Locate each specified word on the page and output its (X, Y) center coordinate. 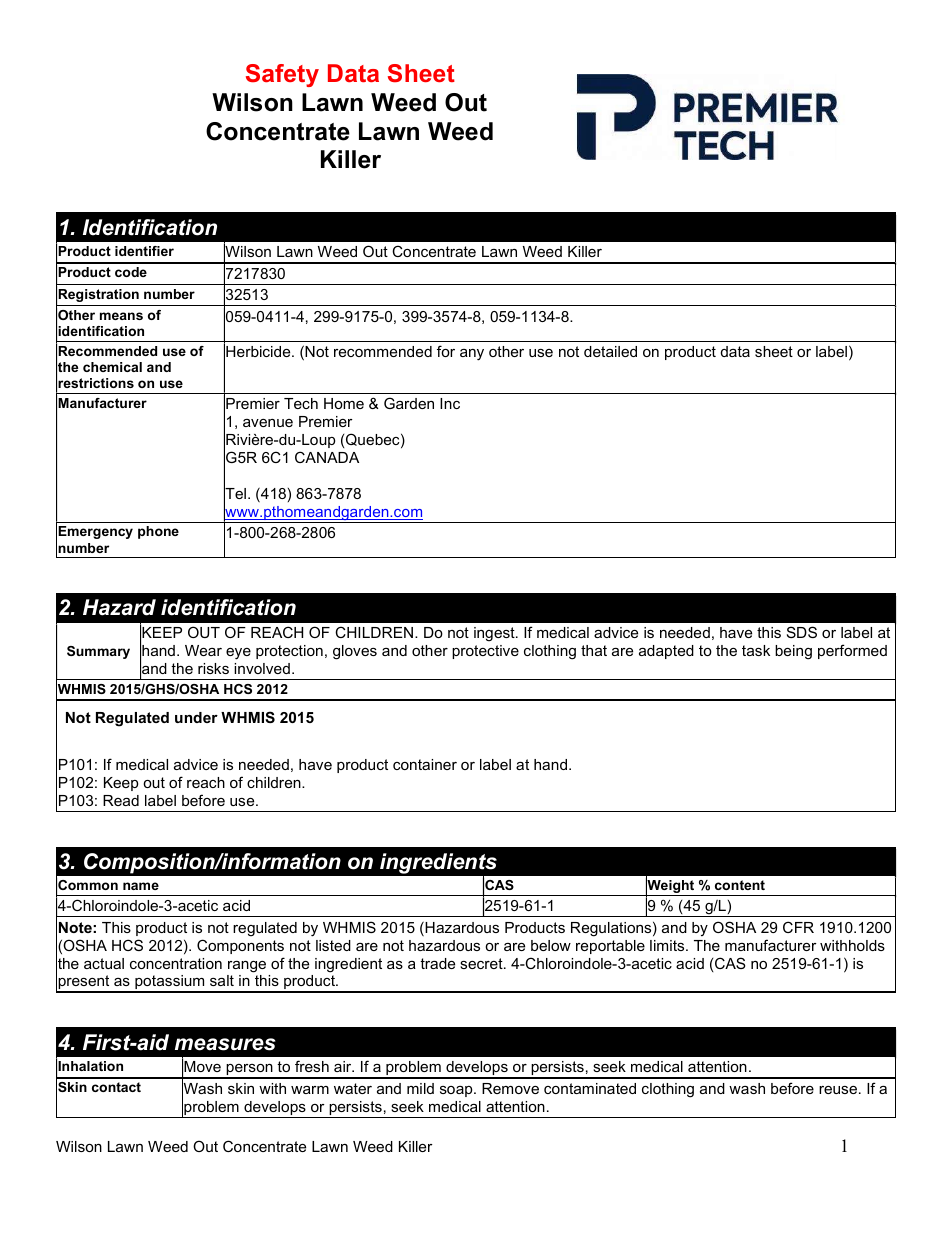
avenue (268, 423)
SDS (802, 632)
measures (225, 1044)
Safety (282, 75)
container (425, 764)
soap (457, 1091)
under (196, 717)
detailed (610, 351)
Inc (450, 403)
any (472, 355)
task (756, 650)
